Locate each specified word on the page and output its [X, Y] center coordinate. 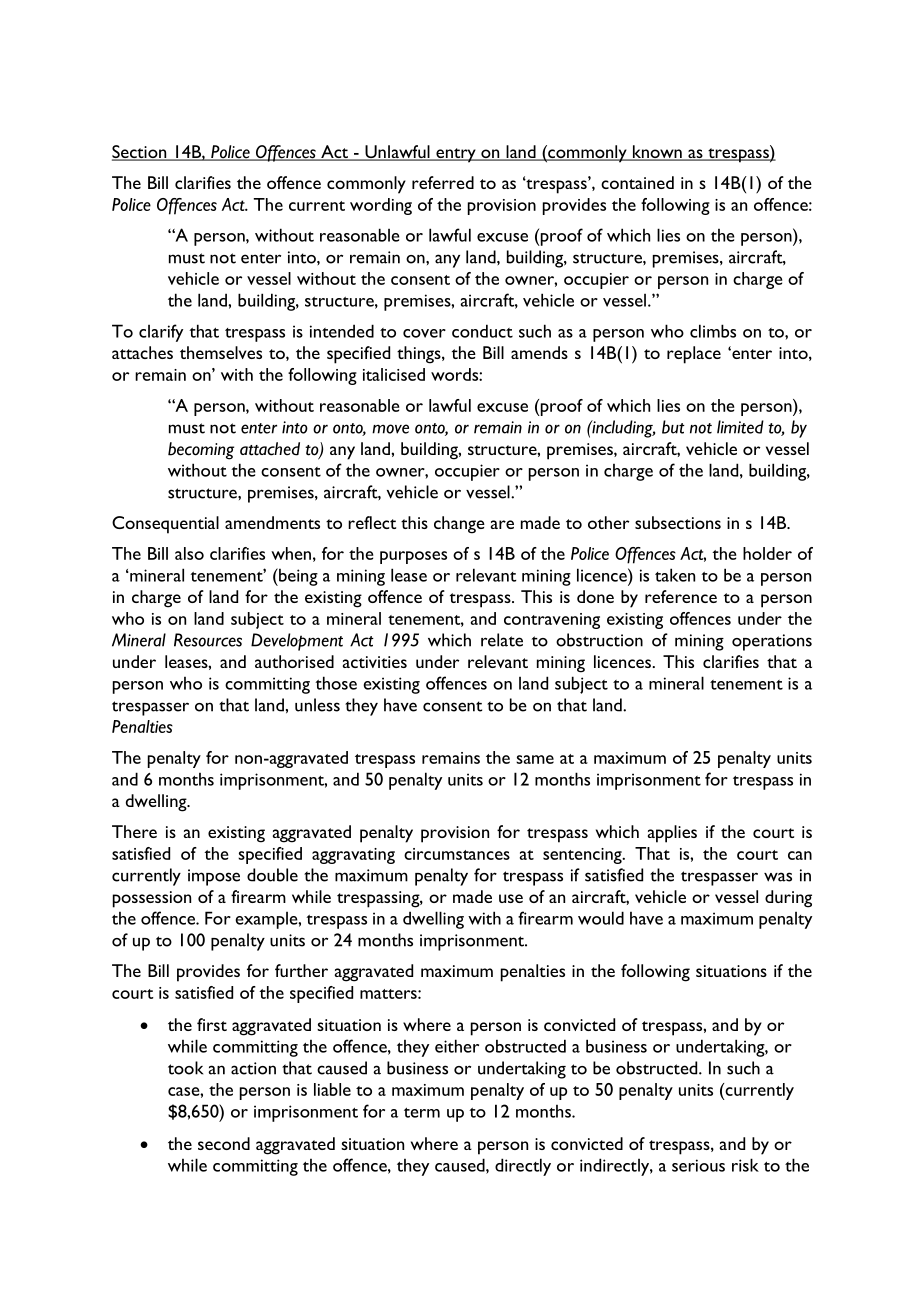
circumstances [457, 854]
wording [381, 206]
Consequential [165, 525]
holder [767, 553]
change [459, 525]
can [800, 855]
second [224, 1143]
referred [443, 182]
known [657, 153]
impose [214, 877]
